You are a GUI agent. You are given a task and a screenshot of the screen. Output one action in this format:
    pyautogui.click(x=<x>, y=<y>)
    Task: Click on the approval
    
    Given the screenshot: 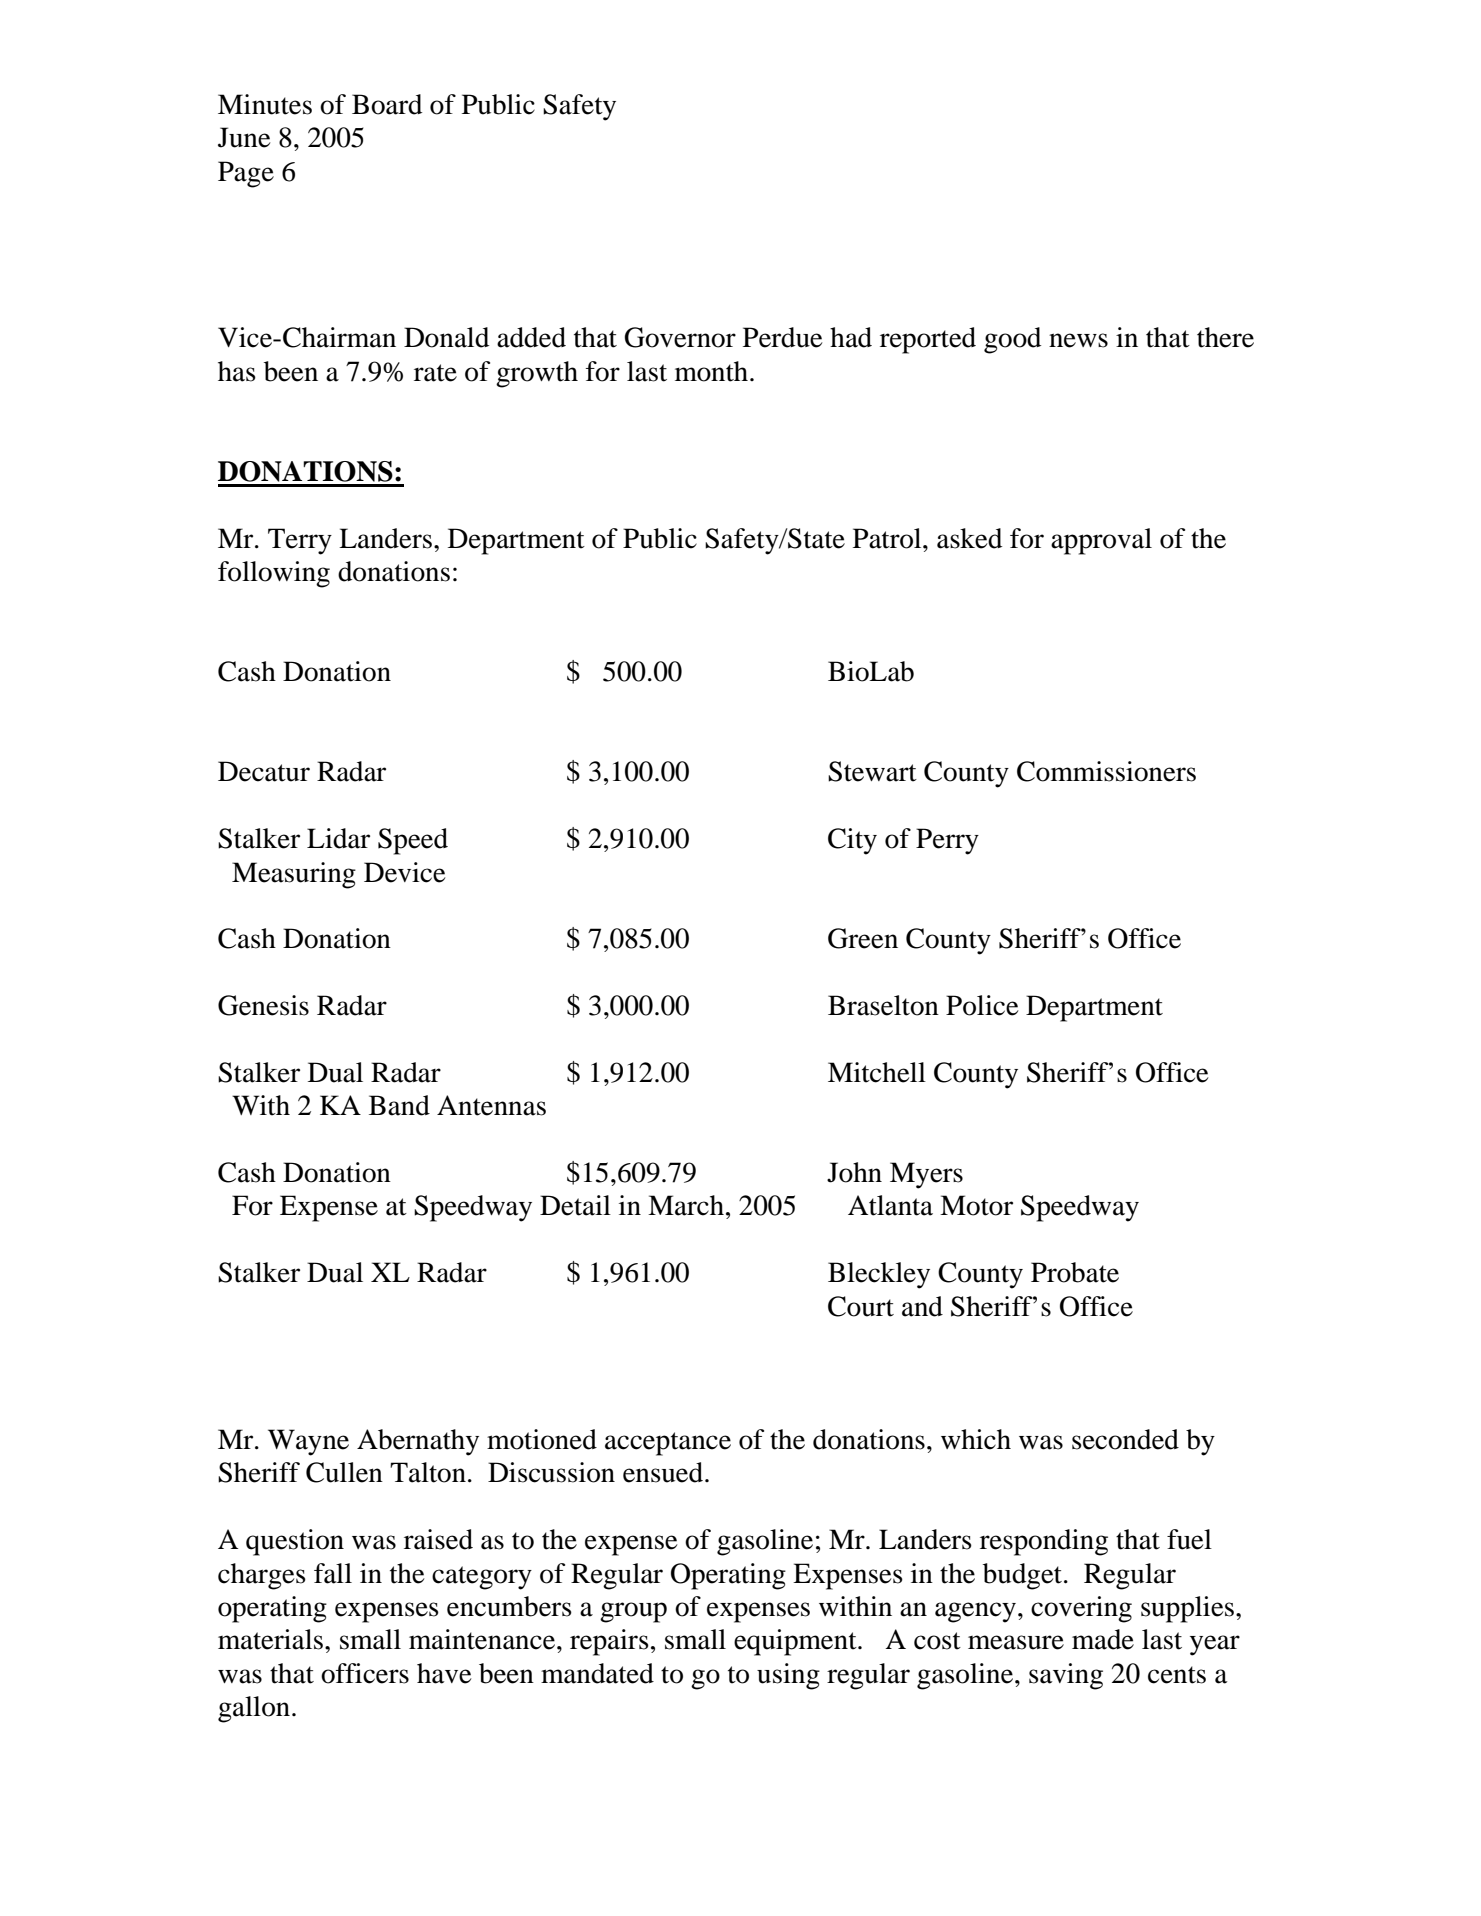 What is the action you would take?
    pyautogui.click(x=1101, y=541)
